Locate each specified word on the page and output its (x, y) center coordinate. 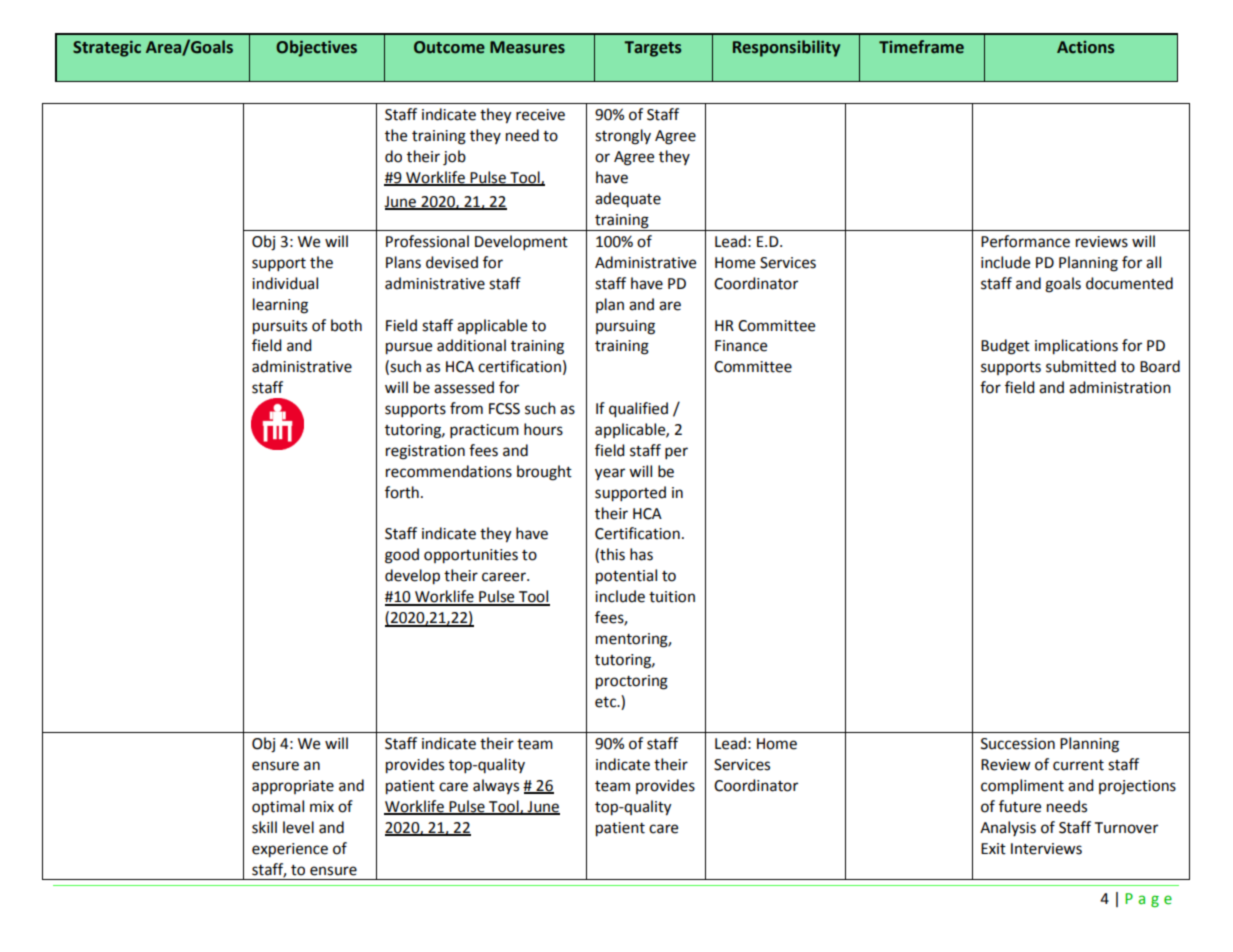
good (402, 556)
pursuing (625, 327)
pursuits (280, 327)
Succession (1018, 744)
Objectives (316, 48)
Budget (1005, 347)
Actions (1085, 47)
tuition (672, 597)
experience (290, 850)
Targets (652, 49)
